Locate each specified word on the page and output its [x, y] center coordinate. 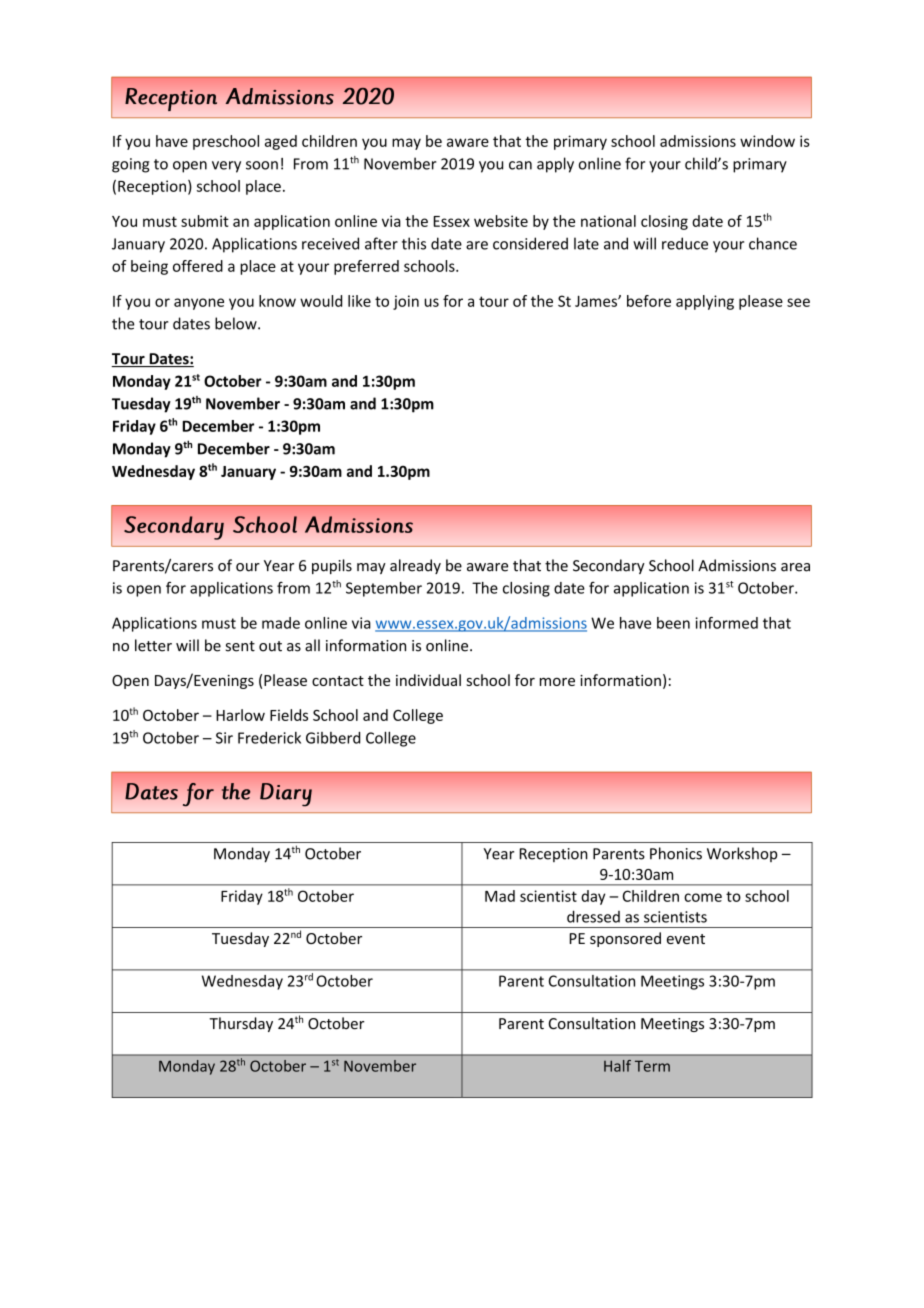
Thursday [241, 1024]
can [520, 165]
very [226, 167]
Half [617, 1066]
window [767, 141]
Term [652, 1066]
